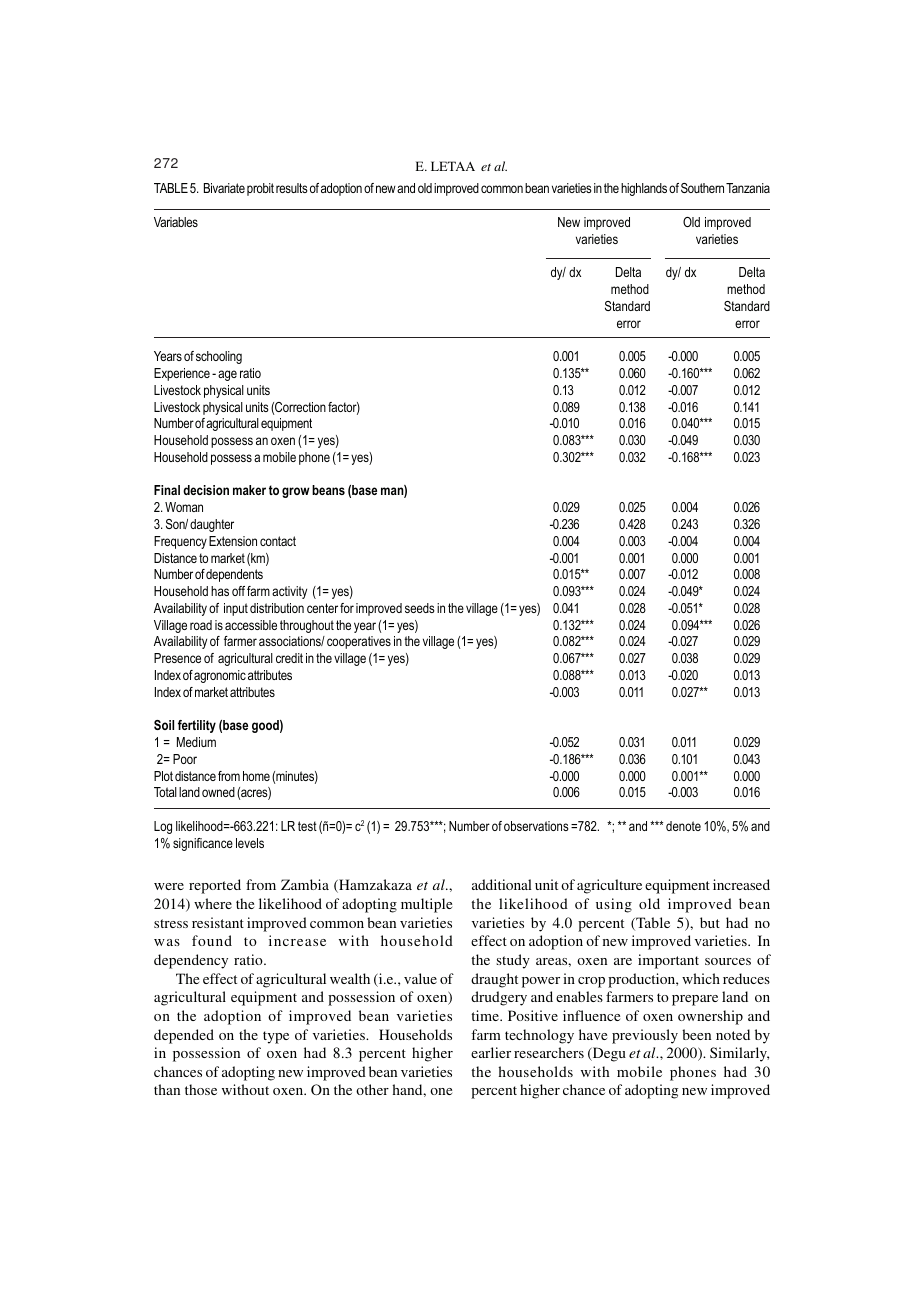 The width and height of the screenshot is (924, 1308). I want to click on earlier, so click(491, 1052).
